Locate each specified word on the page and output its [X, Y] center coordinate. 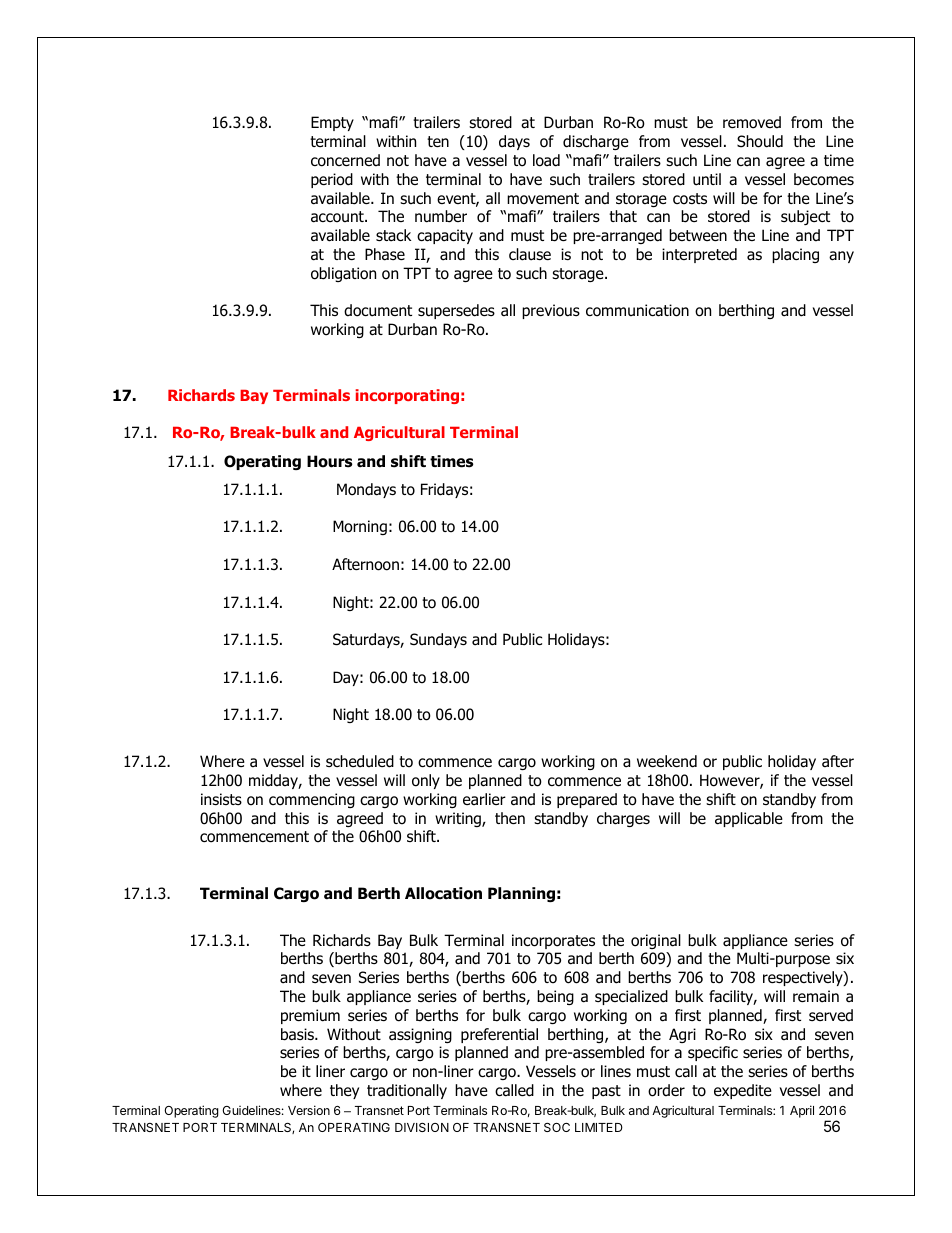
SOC [557, 1127]
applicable [749, 819]
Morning [360, 527]
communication [637, 310]
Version [309, 1110]
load [546, 160]
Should [760, 141]
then [510, 818]
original [656, 941]
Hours [330, 461]
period [332, 180]
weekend [667, 761]
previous [551, 311]
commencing [312, 800]
